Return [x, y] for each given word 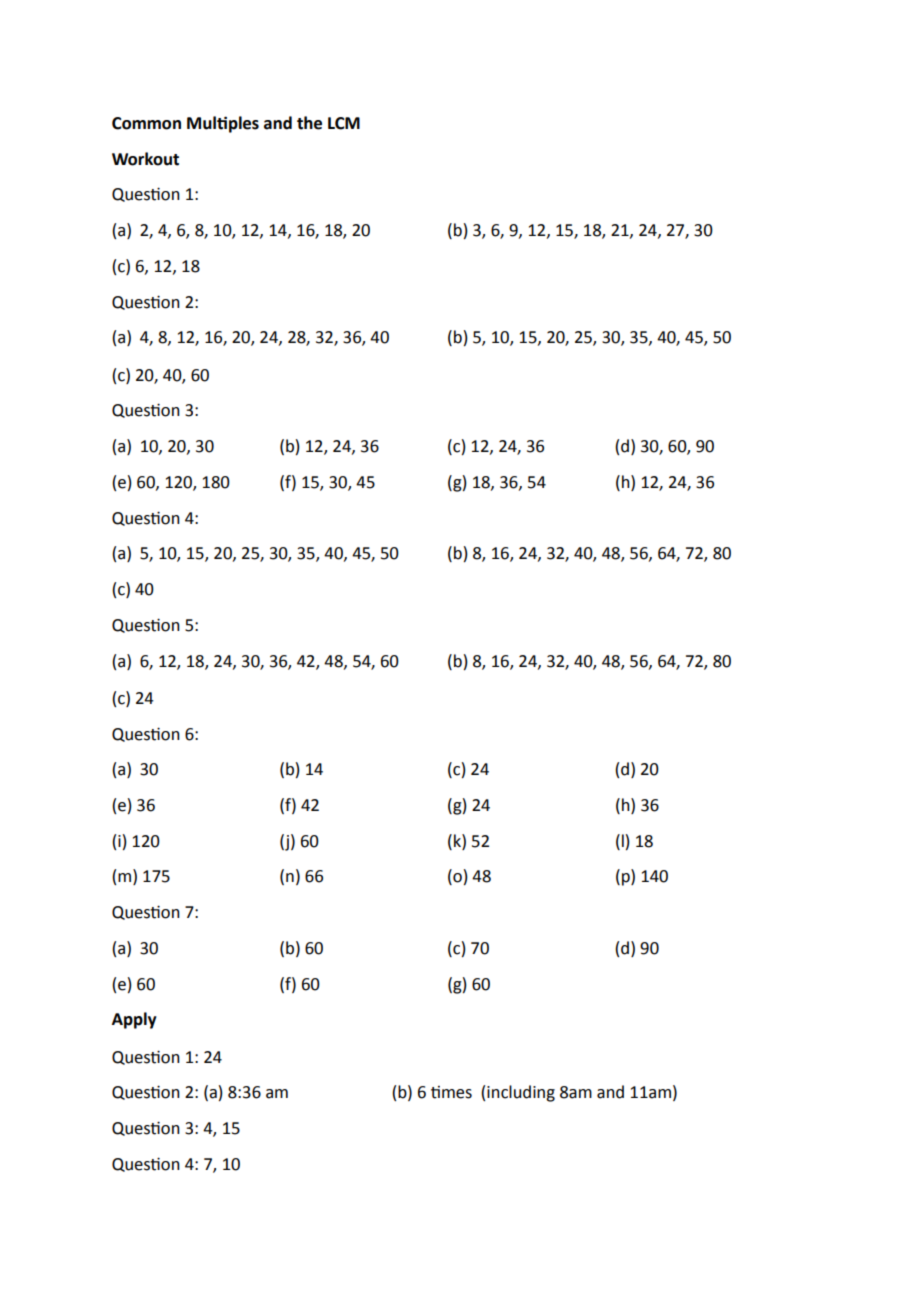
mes [457, 1094]
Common [146, 123]
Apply [134, 1020]
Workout [145, 159]
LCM [344, 123]
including [521, 1093]
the [309, 123]
